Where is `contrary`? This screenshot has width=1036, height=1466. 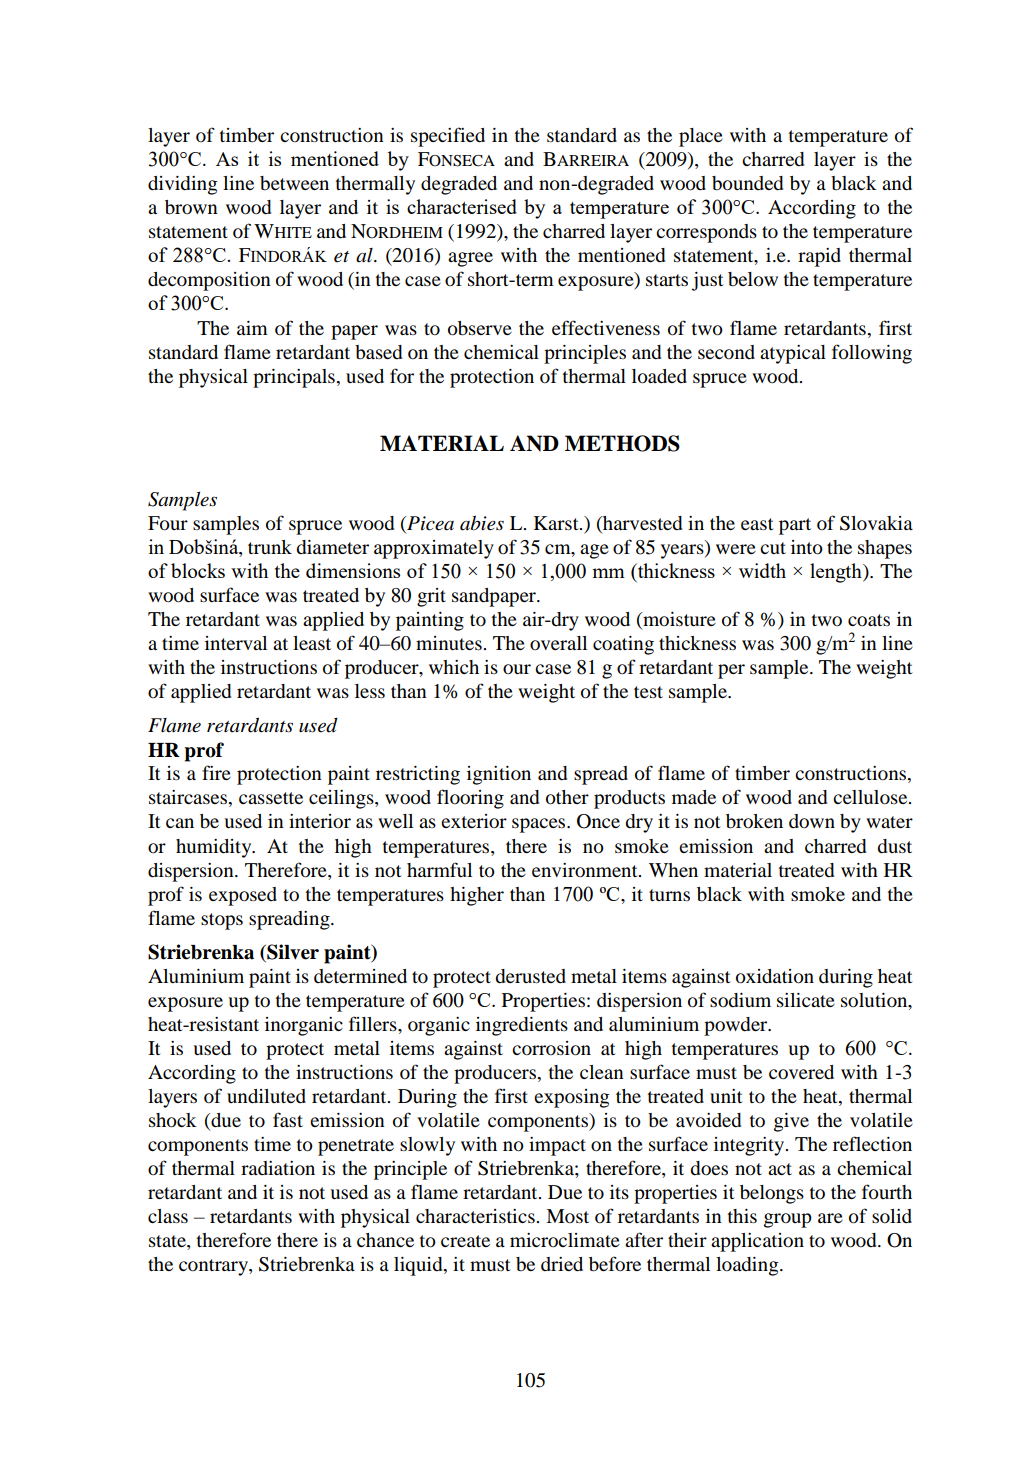
contrary is located at coordinates (214, 1267).
